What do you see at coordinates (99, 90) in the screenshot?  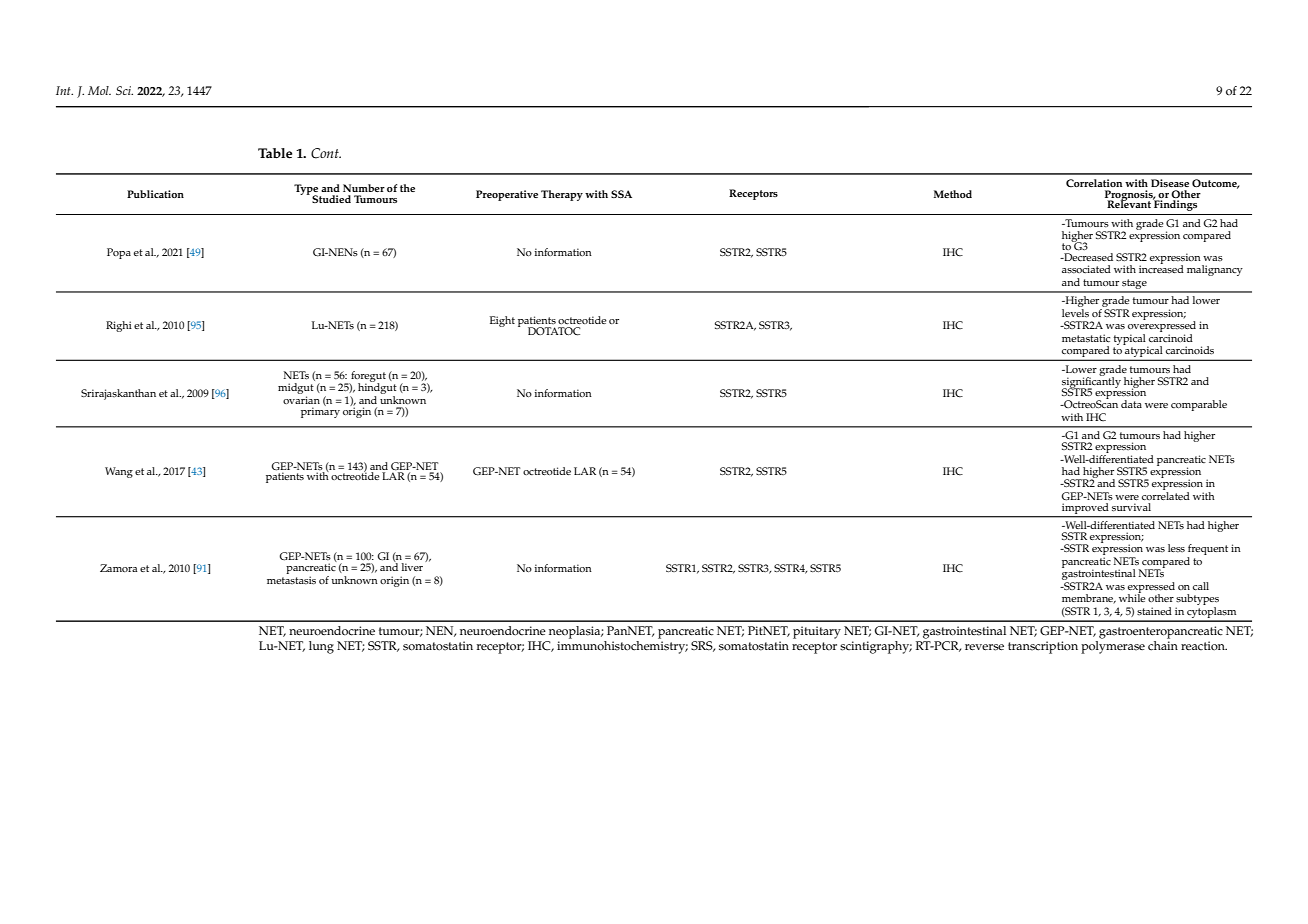 I see `Mol` at bounding box center [99, 90].
